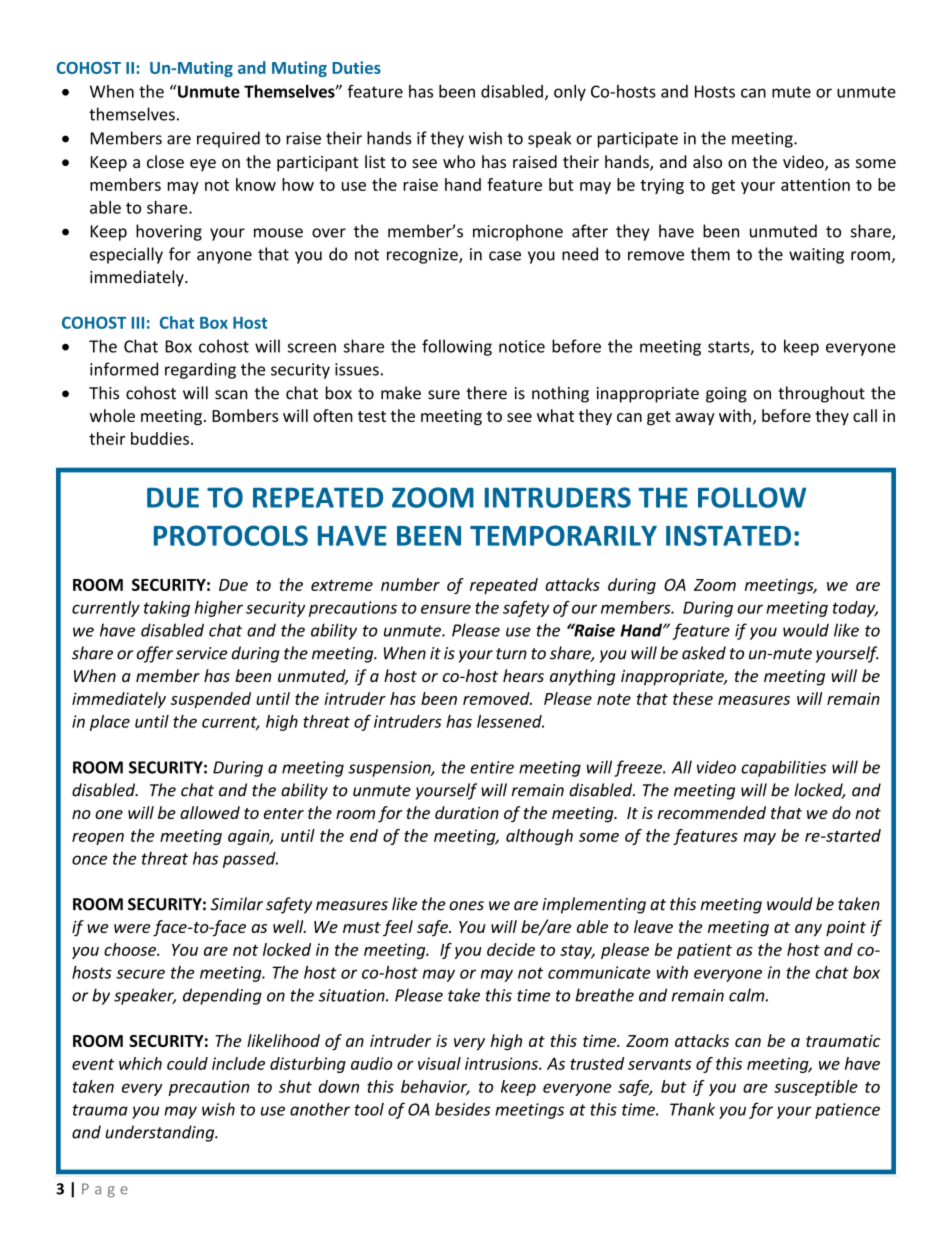 The height and width of the screenshot is (1233, 952). Describe the element at coordinates (855, 609) in the screenshot. I see `today` at that location.
